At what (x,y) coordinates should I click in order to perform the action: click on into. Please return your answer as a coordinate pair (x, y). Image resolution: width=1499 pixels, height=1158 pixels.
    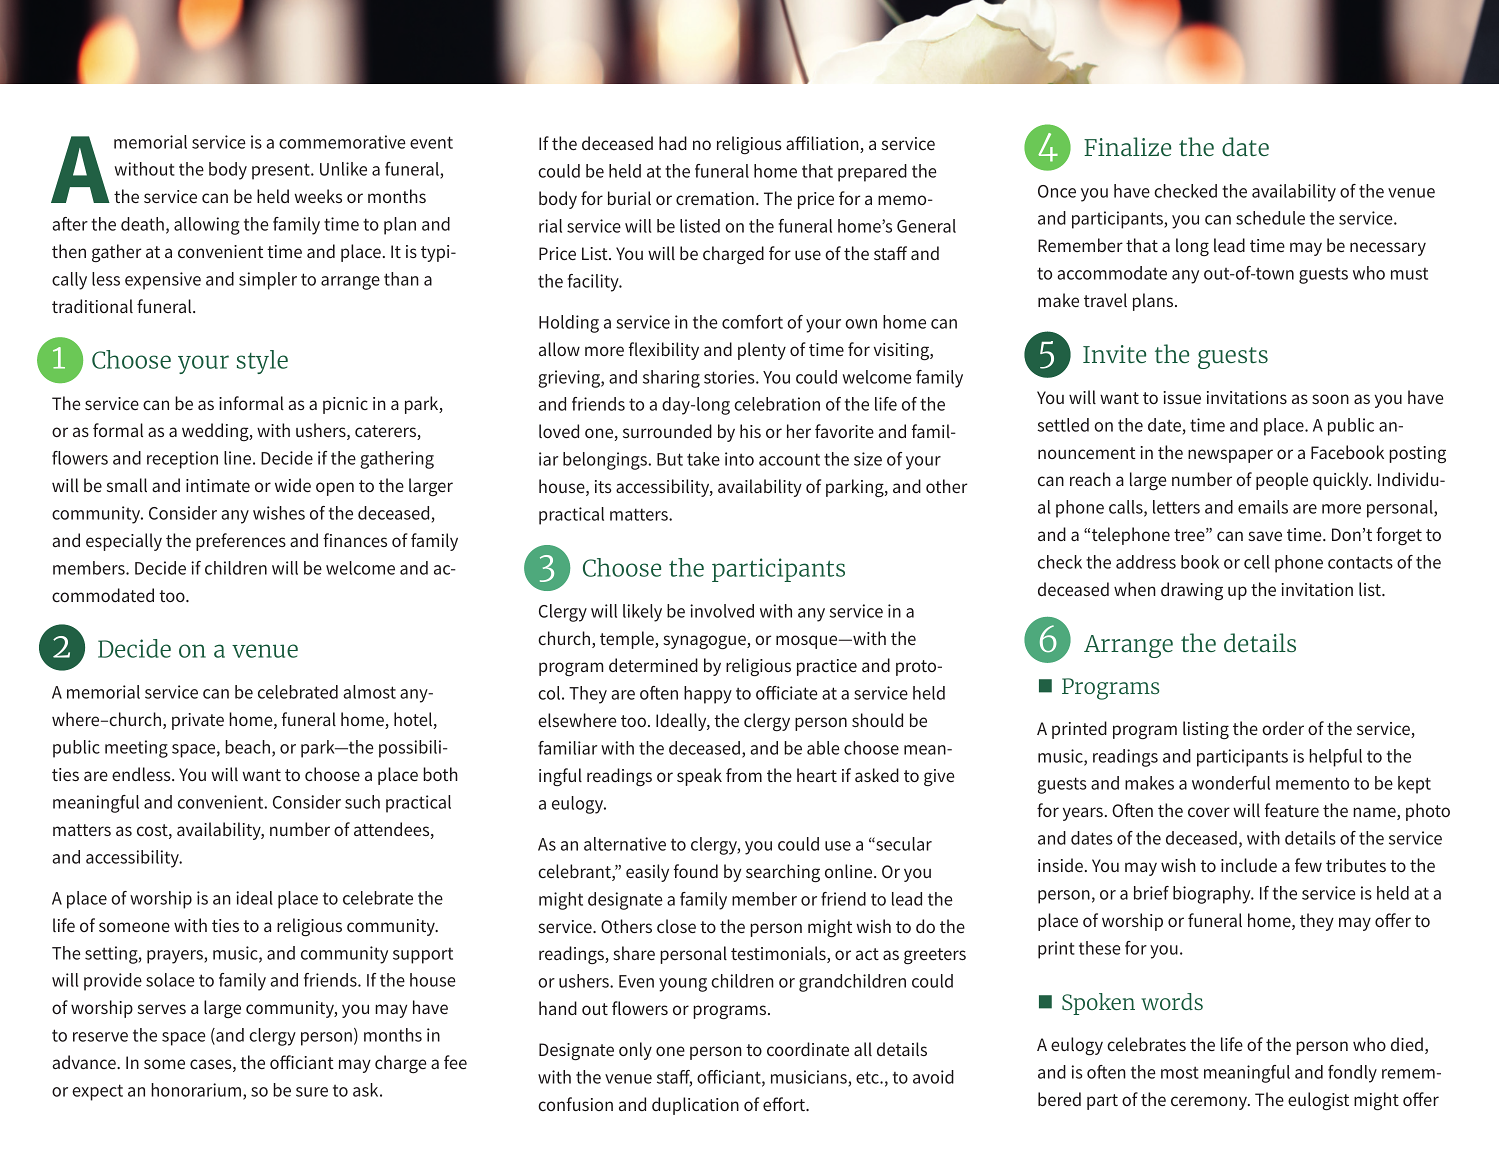
    Looking at the image, I should click on (739, 459).
